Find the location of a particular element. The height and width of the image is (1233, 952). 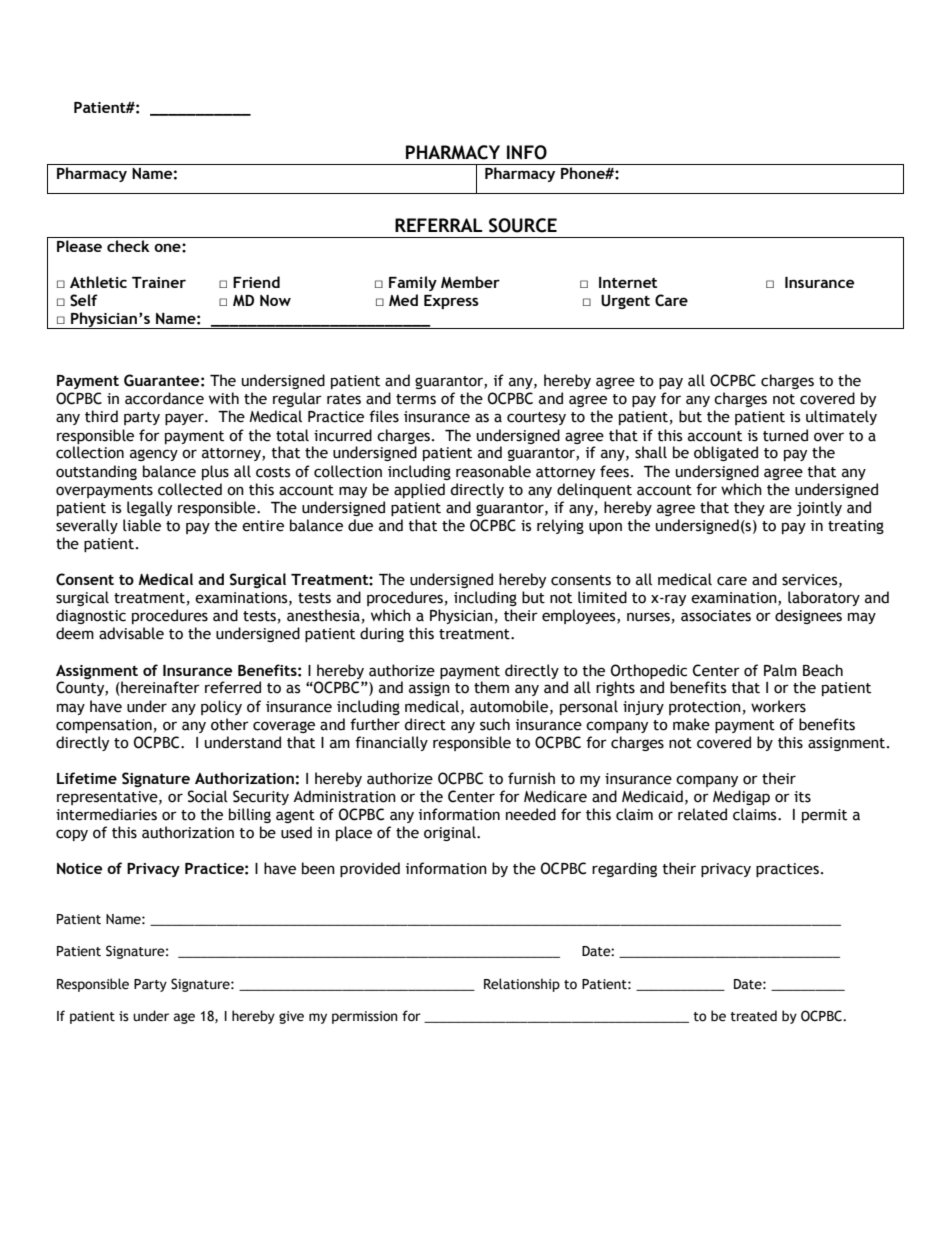

associates is located at coordinates (716, 616).
